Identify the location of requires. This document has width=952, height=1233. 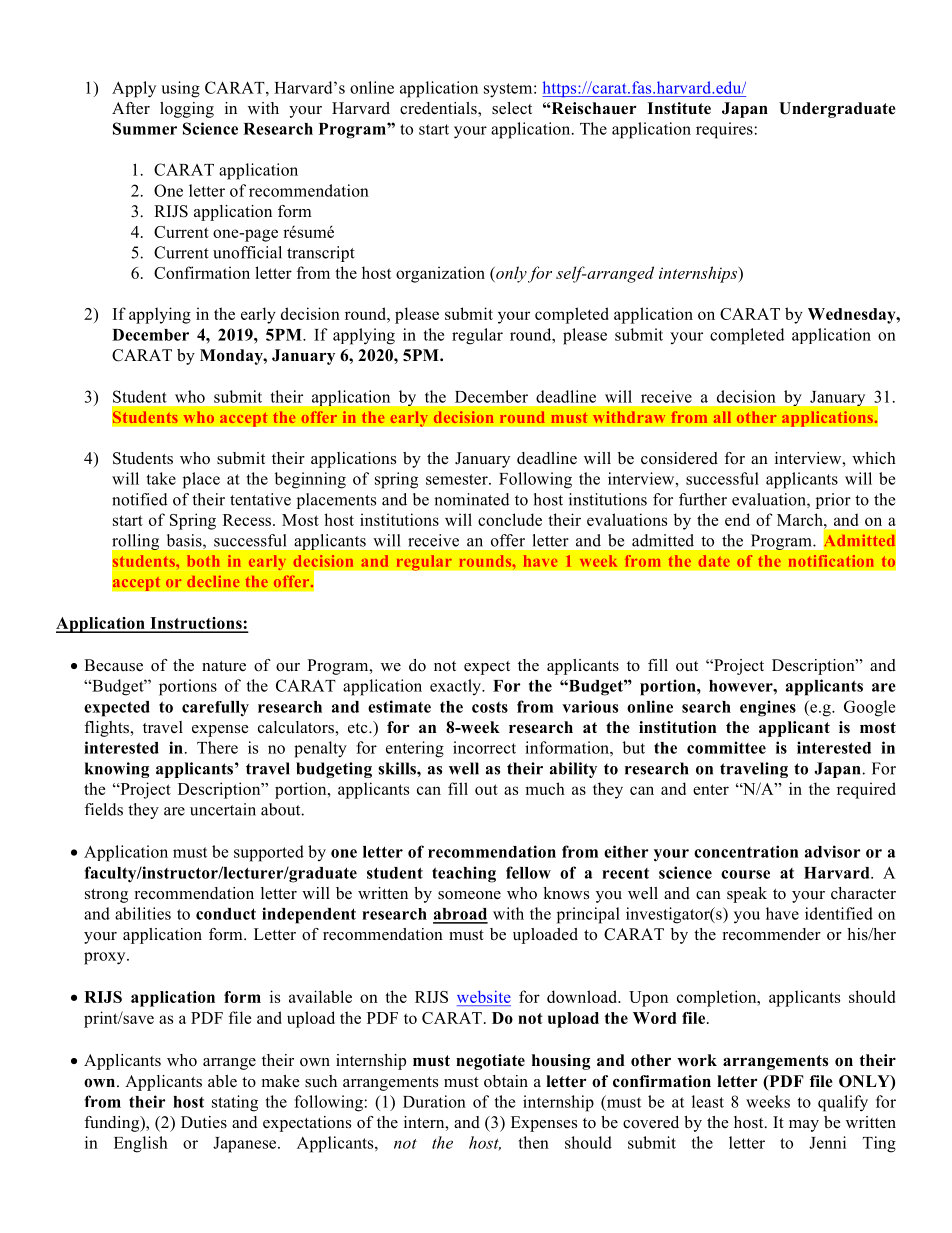
(724, 130).
